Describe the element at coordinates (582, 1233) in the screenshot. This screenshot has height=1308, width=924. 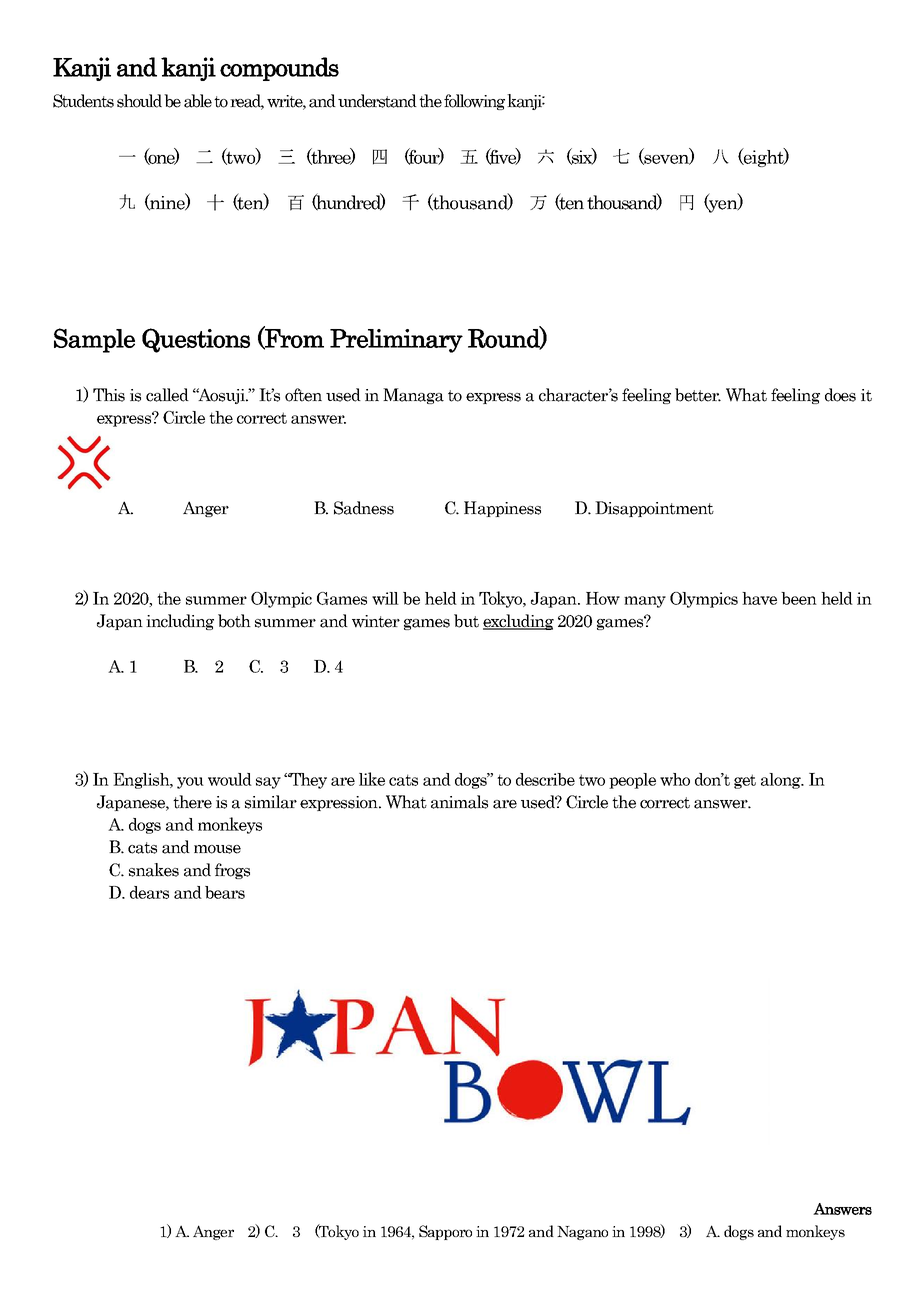
I see `Nagano` at that location.
